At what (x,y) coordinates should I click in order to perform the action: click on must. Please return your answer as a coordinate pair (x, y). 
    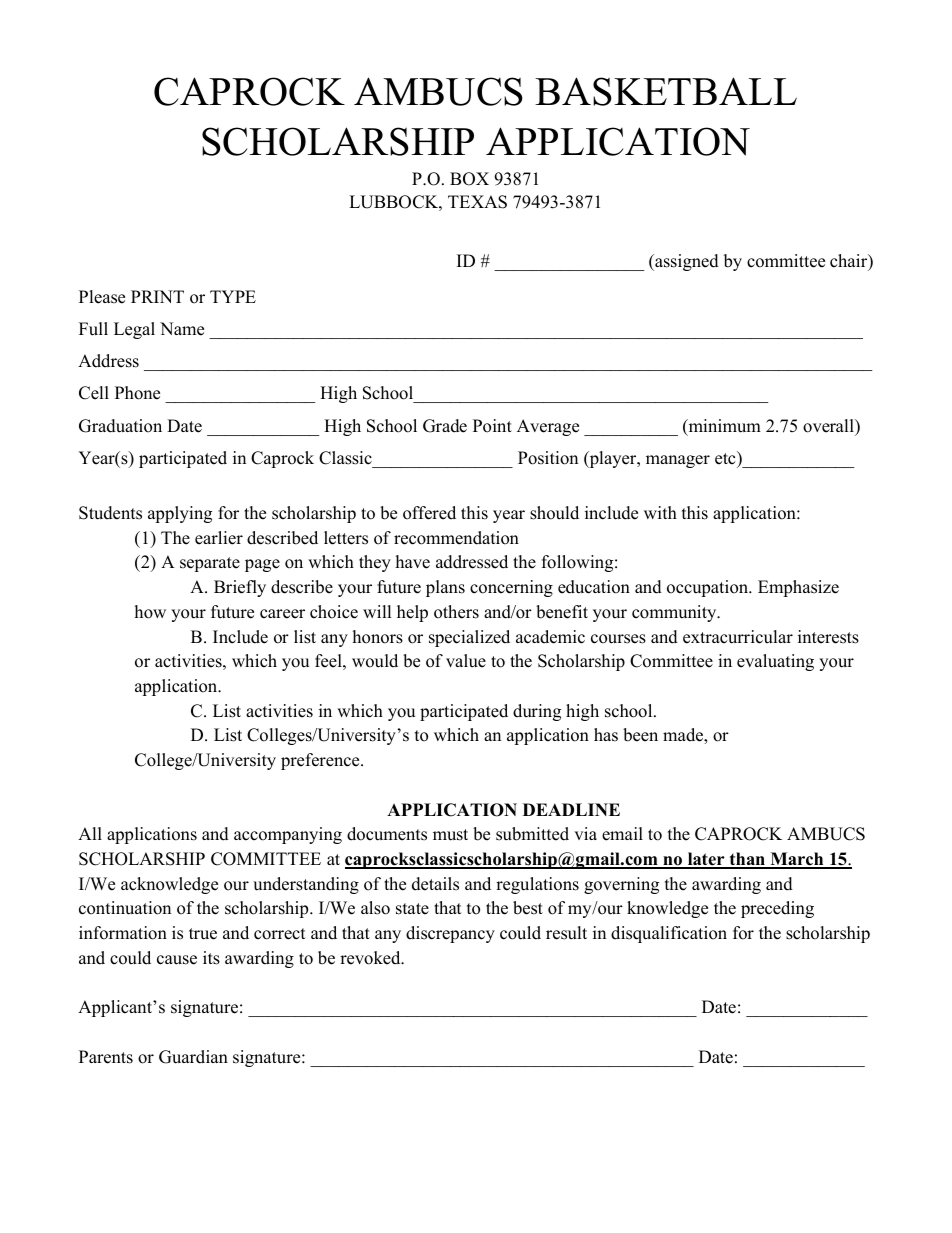
    Looking at the image, I should click on (450, 835).
